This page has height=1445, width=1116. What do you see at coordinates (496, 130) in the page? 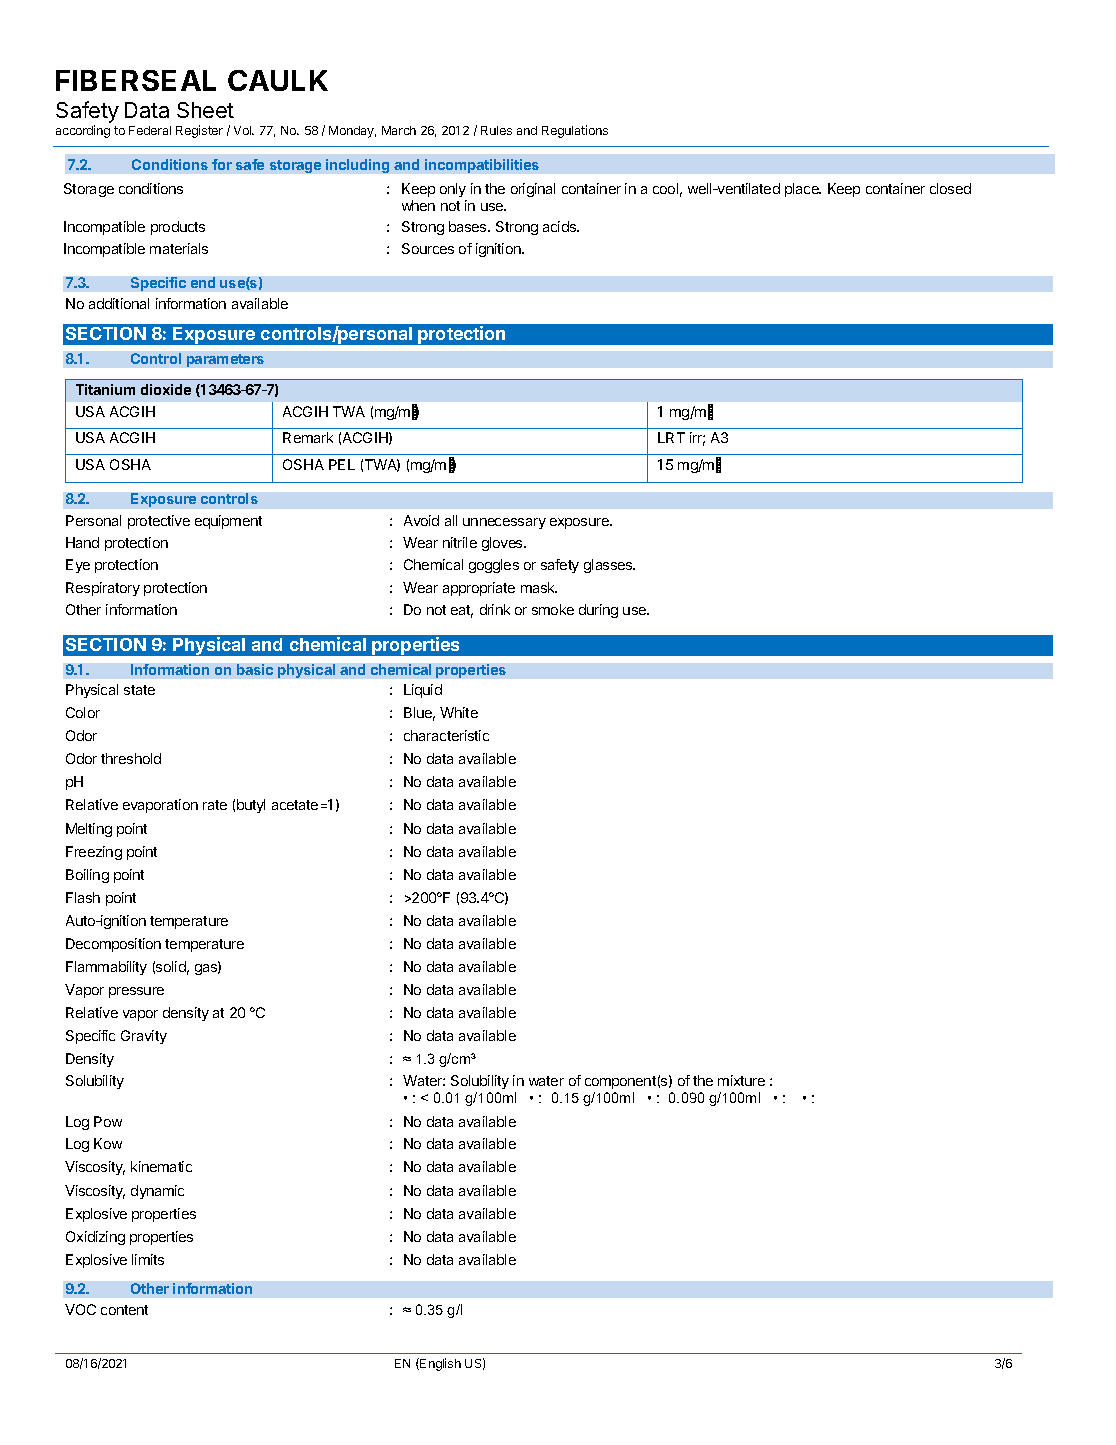
I see `Rules` at bounding box center [496, 130].
